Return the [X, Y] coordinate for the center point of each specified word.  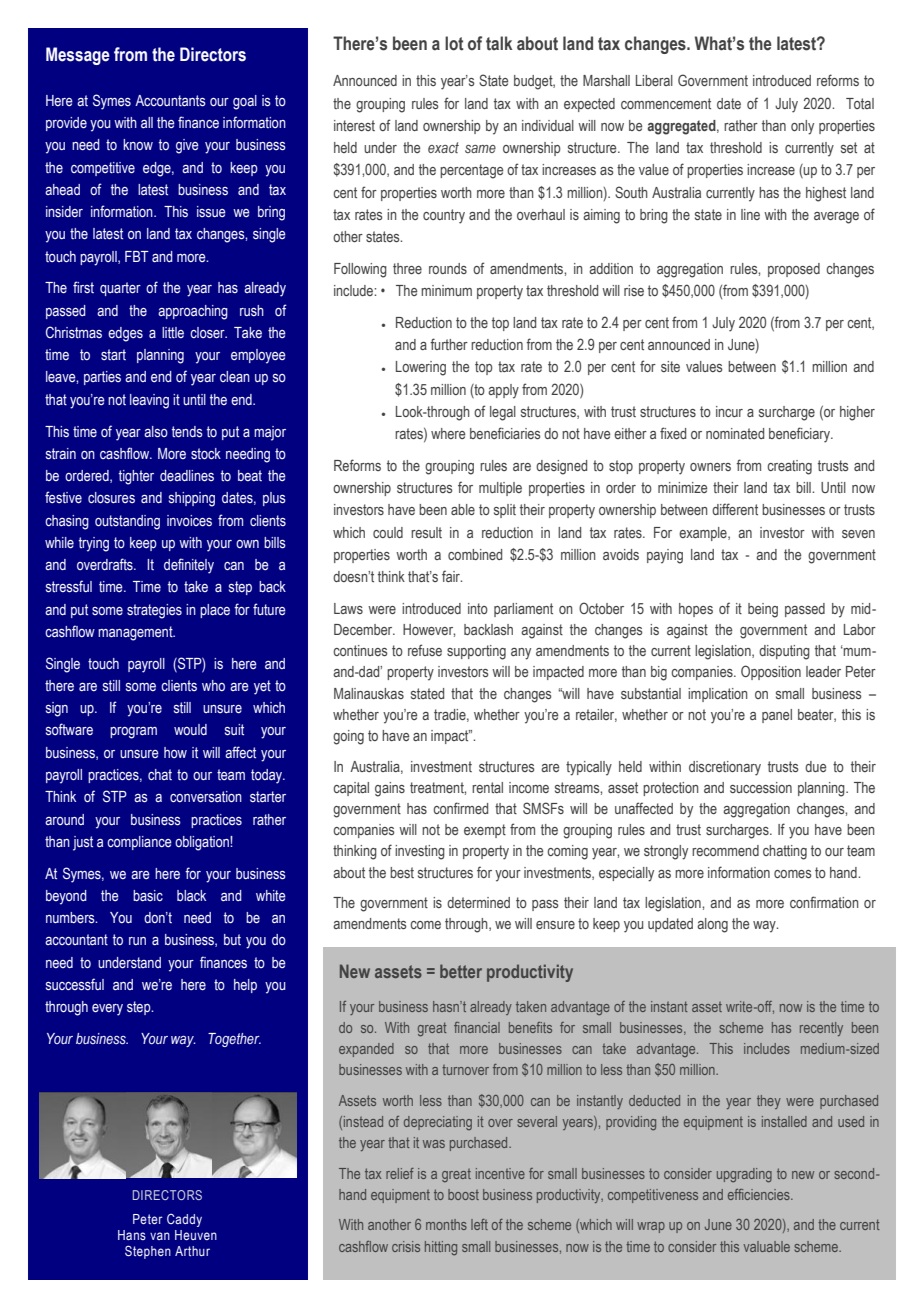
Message [78, 56]
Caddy [184, 1220]
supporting [476, 652]
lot [454, 43]
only [802, 127]
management [136, 633]
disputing [784, 652]
